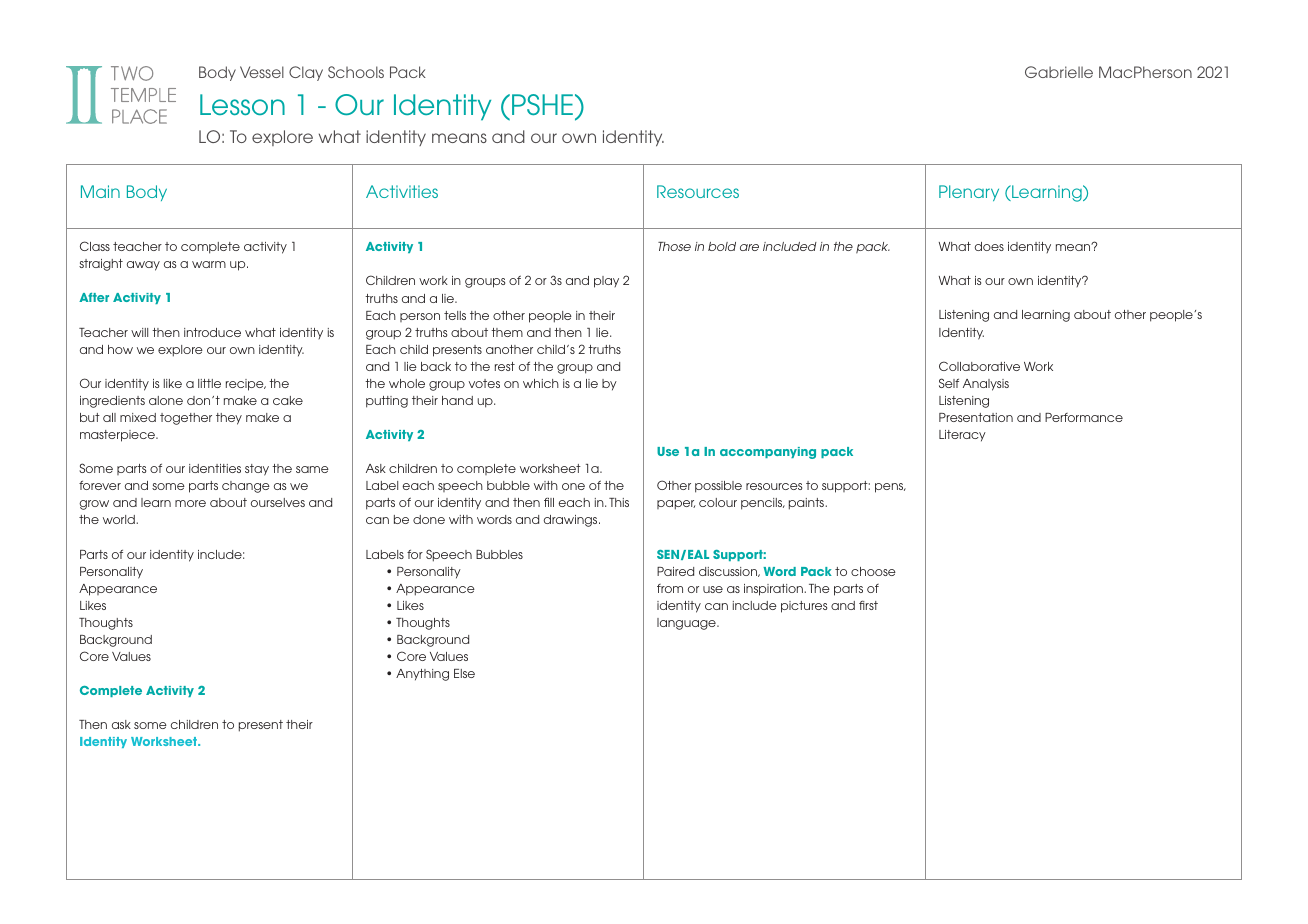 This screenshot has height=924, width=1308. I want to click on little, so click(209, 383).
